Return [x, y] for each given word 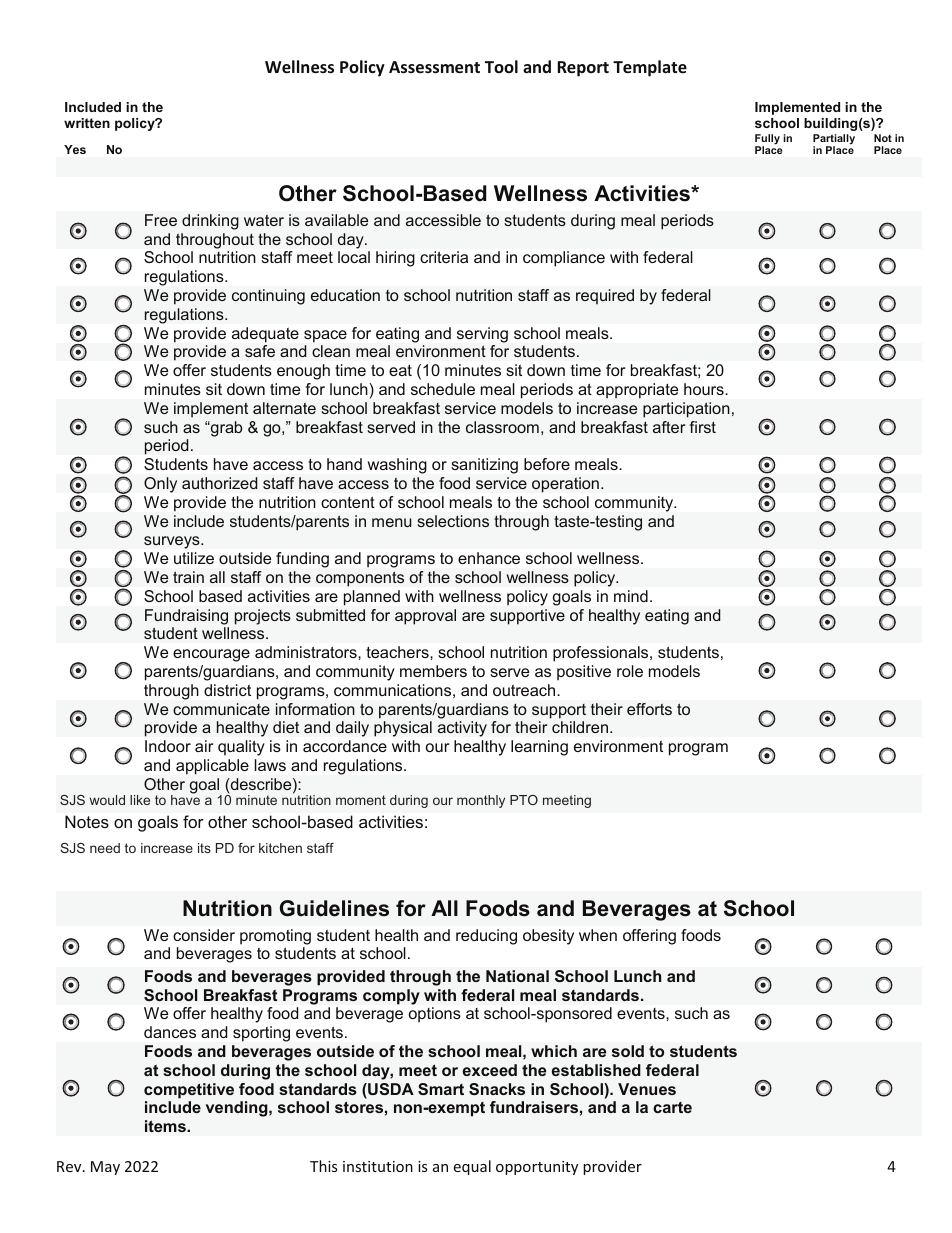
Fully [767, 140]
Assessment [434, 67]
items [166, 1126]
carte [672, 1107]
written [87, 123]
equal [472, 1167]
